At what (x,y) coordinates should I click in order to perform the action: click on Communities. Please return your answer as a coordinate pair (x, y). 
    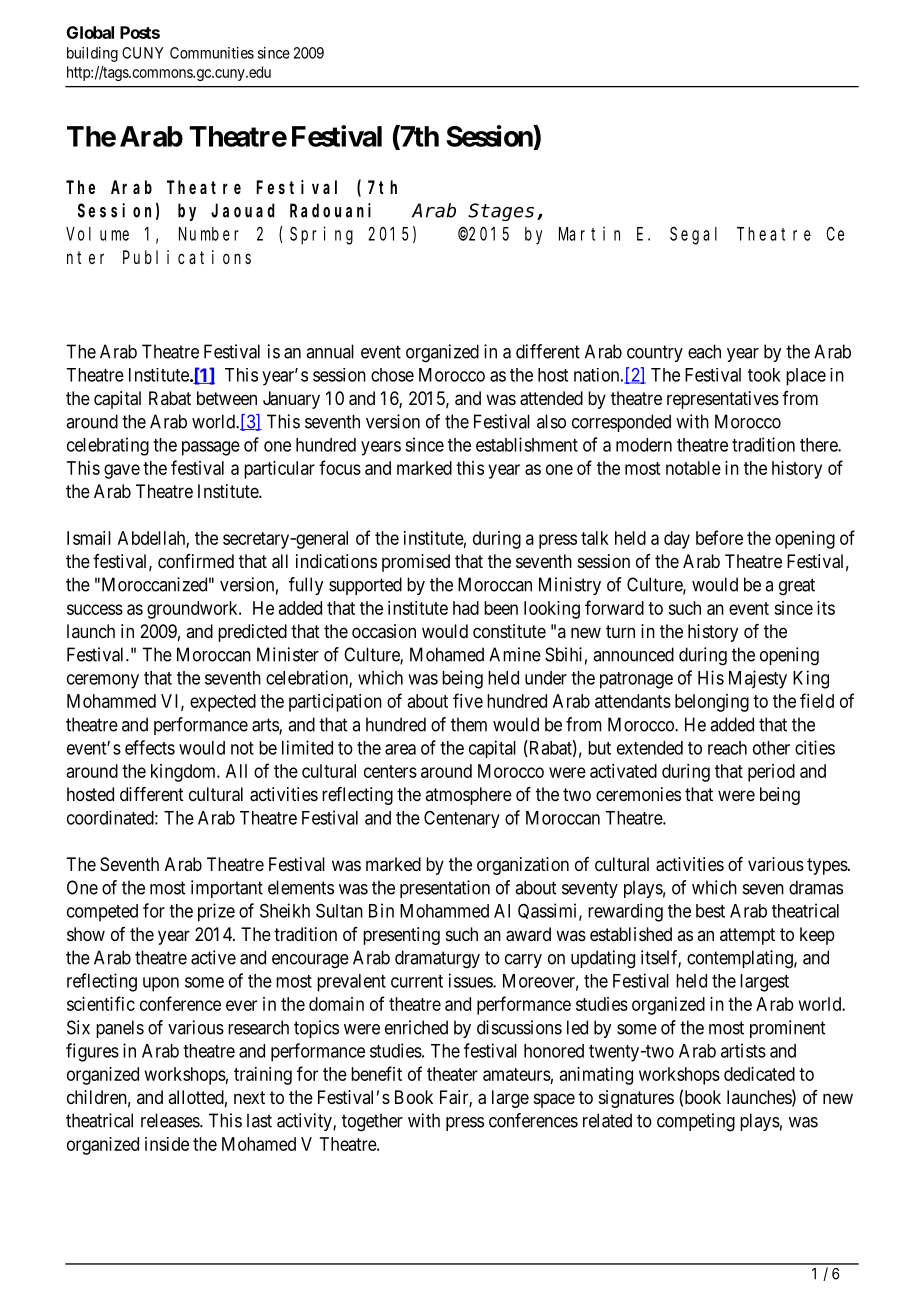
    Looking at the image, I should click on (212, 53).
